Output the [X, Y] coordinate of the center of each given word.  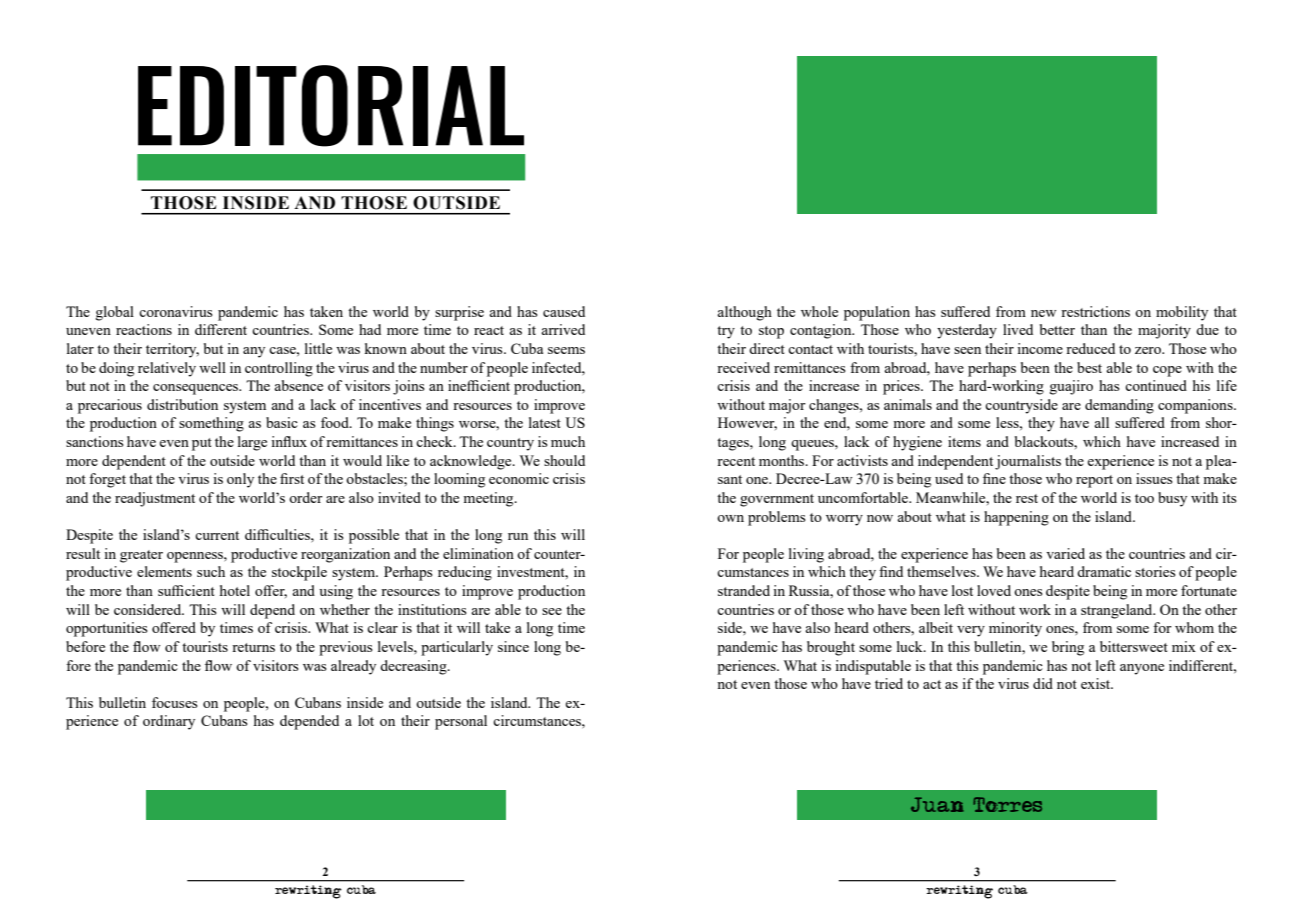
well [212, 367]
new [1043, 313]
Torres [1007, 804]
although [744, 313]
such [211, 571]
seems [566, 350]
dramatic [1104, 571]
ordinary [169, 722]
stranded [744, 590]
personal [461, 722]
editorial [331, 106]
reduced [1090, 348]
